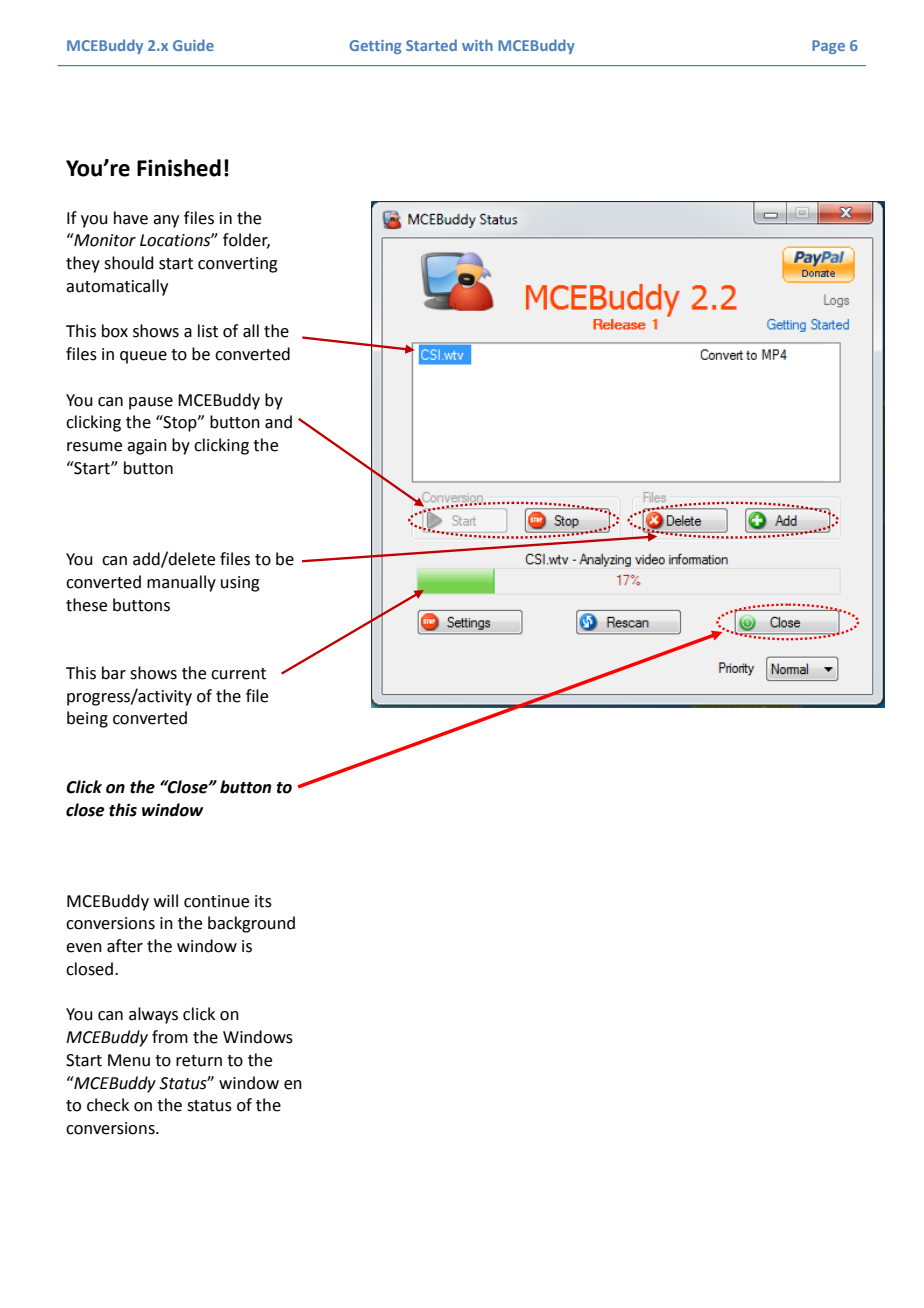 This image has height=1308, width=924. I want to click on will, so click(166, 900).
